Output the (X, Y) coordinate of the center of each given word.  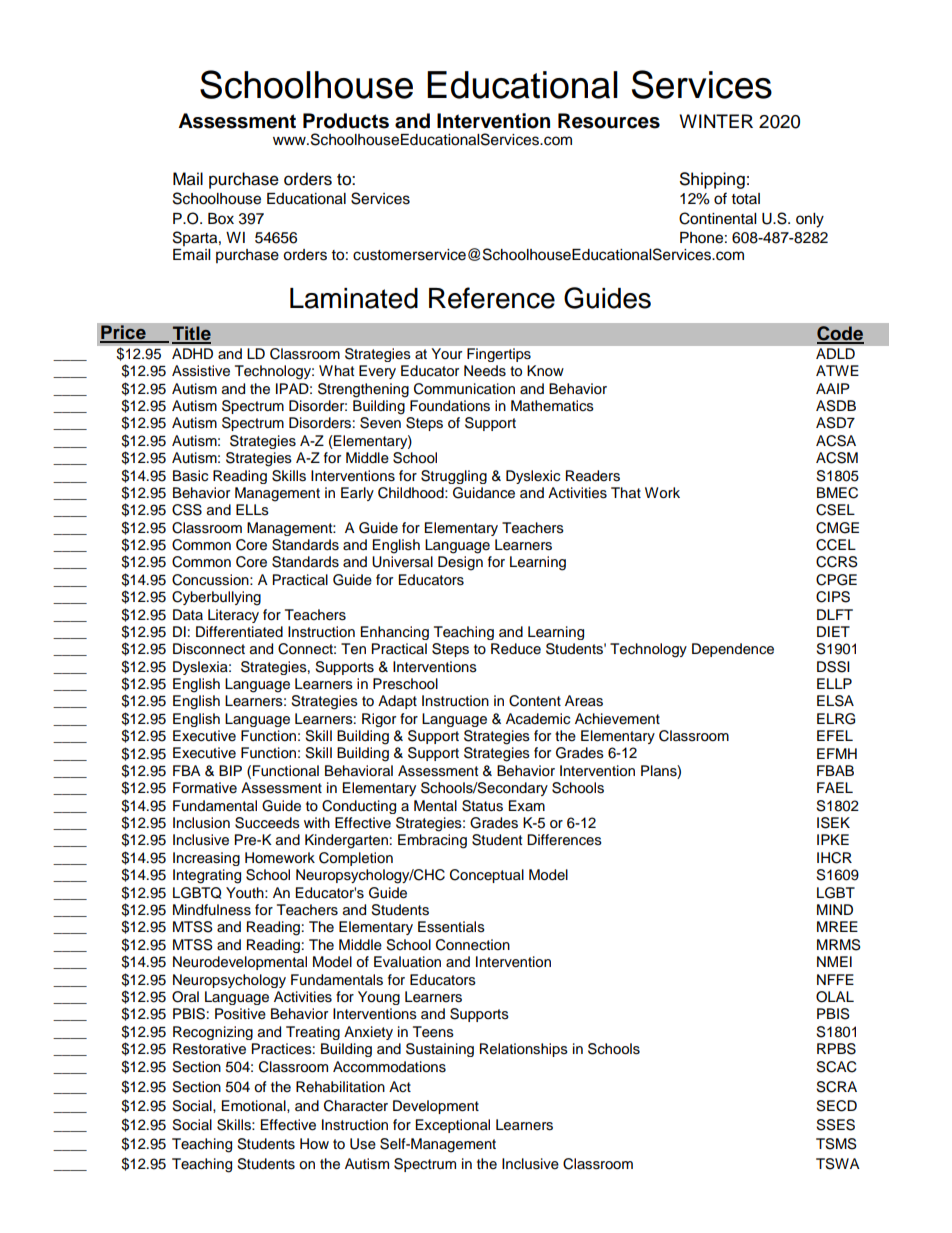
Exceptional (453, 1126)
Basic (190, 476)
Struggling (454, 477)
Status (482, 806)
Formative (205, 787)
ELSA (835, 701)
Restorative (209, 1049)
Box (221, 219)
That (626, 493)
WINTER (716, 121)
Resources (609, 121)
